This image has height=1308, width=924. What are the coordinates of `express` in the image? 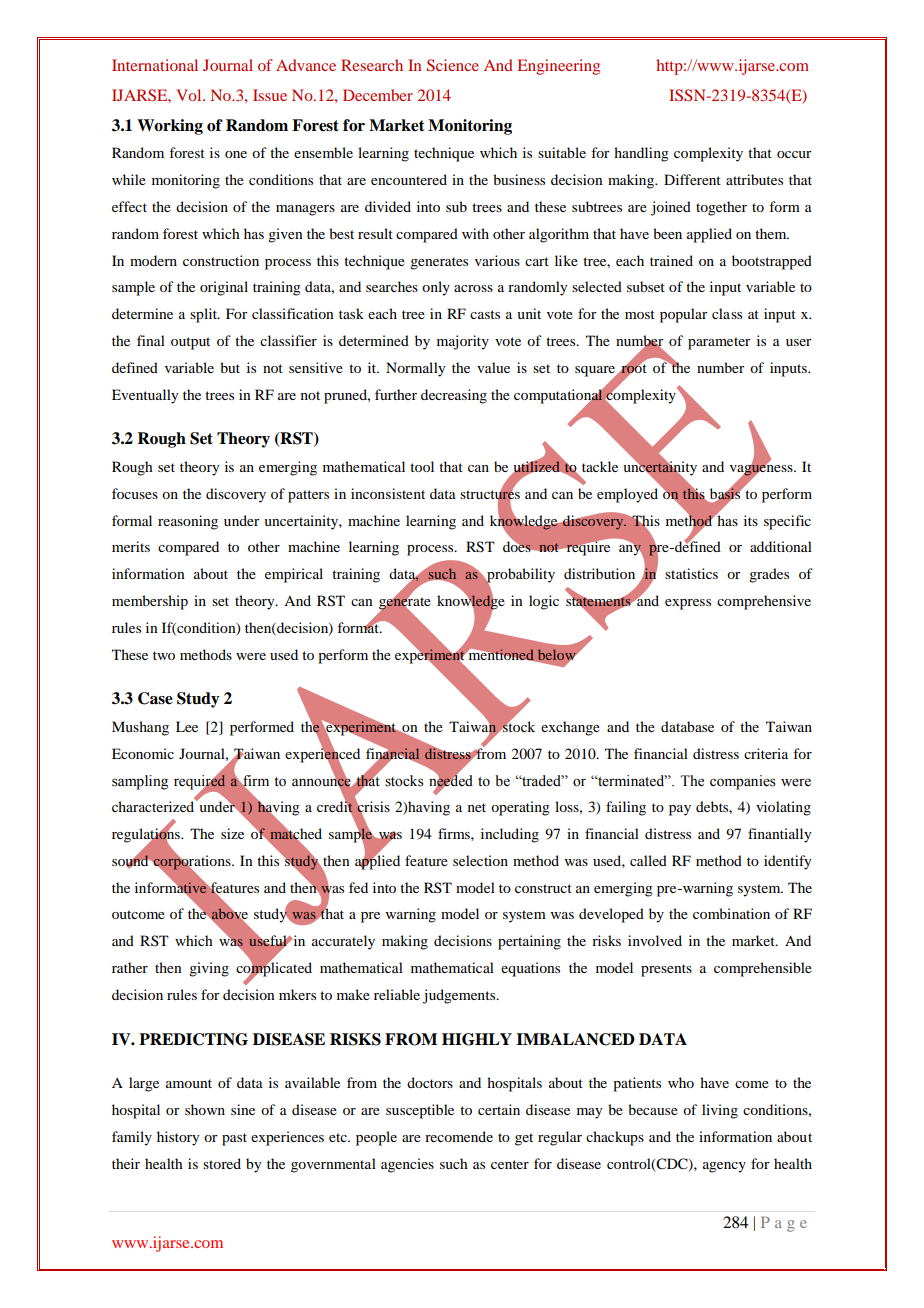 It's located at (688, 604).
